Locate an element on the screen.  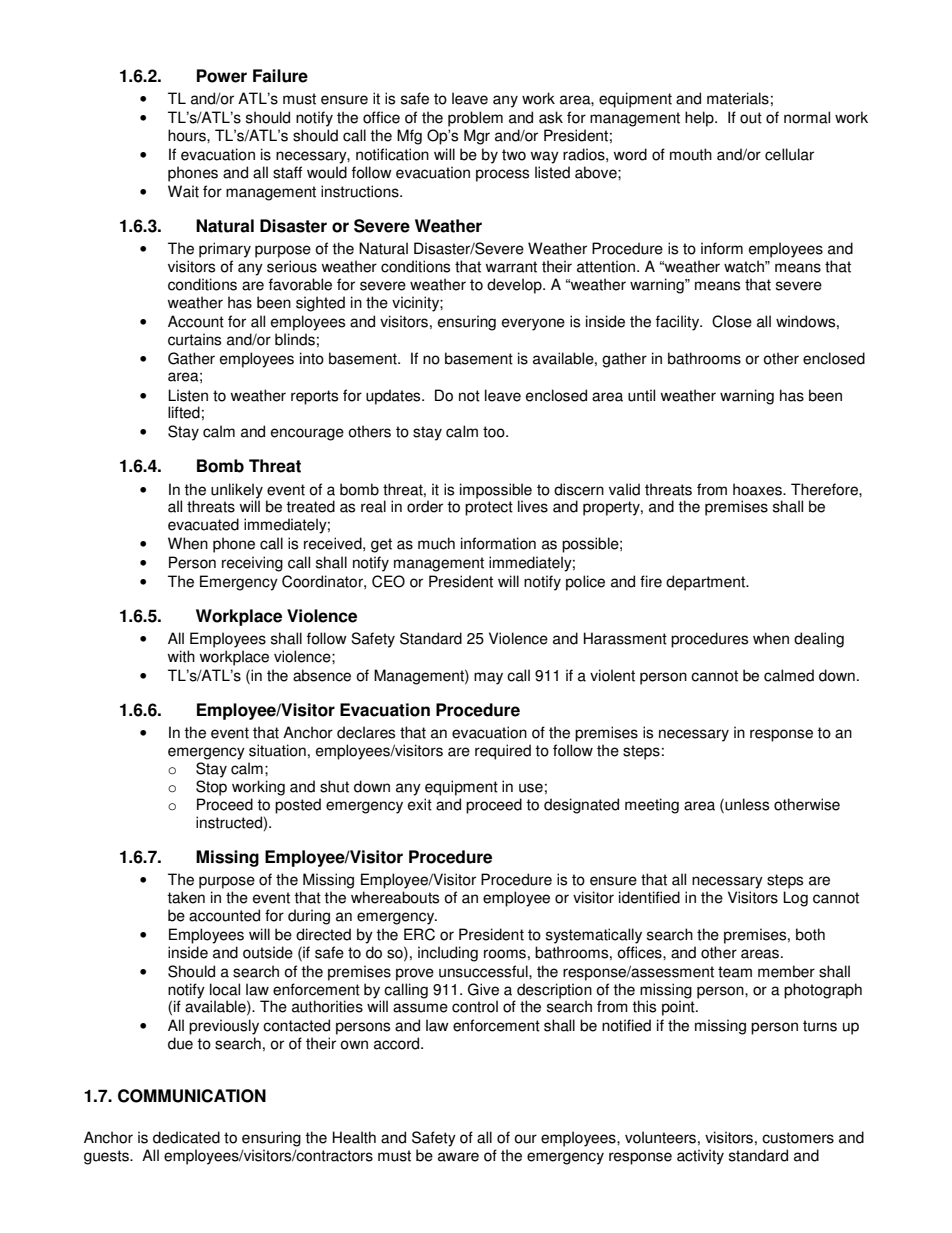
Listen is located at coordinates (188, 395).
